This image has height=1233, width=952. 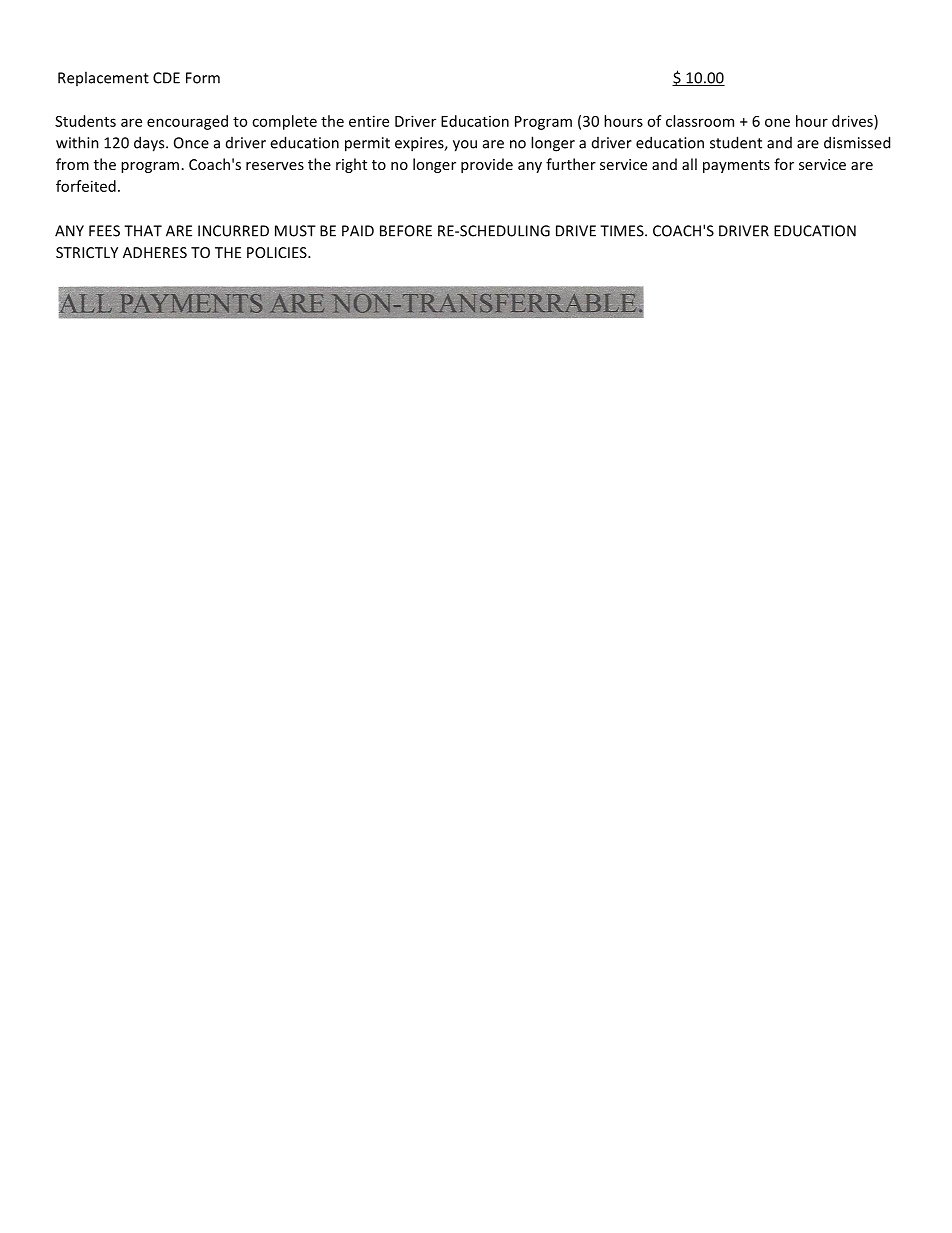 I want to click on dismissed, so click(x=857, y=142).
